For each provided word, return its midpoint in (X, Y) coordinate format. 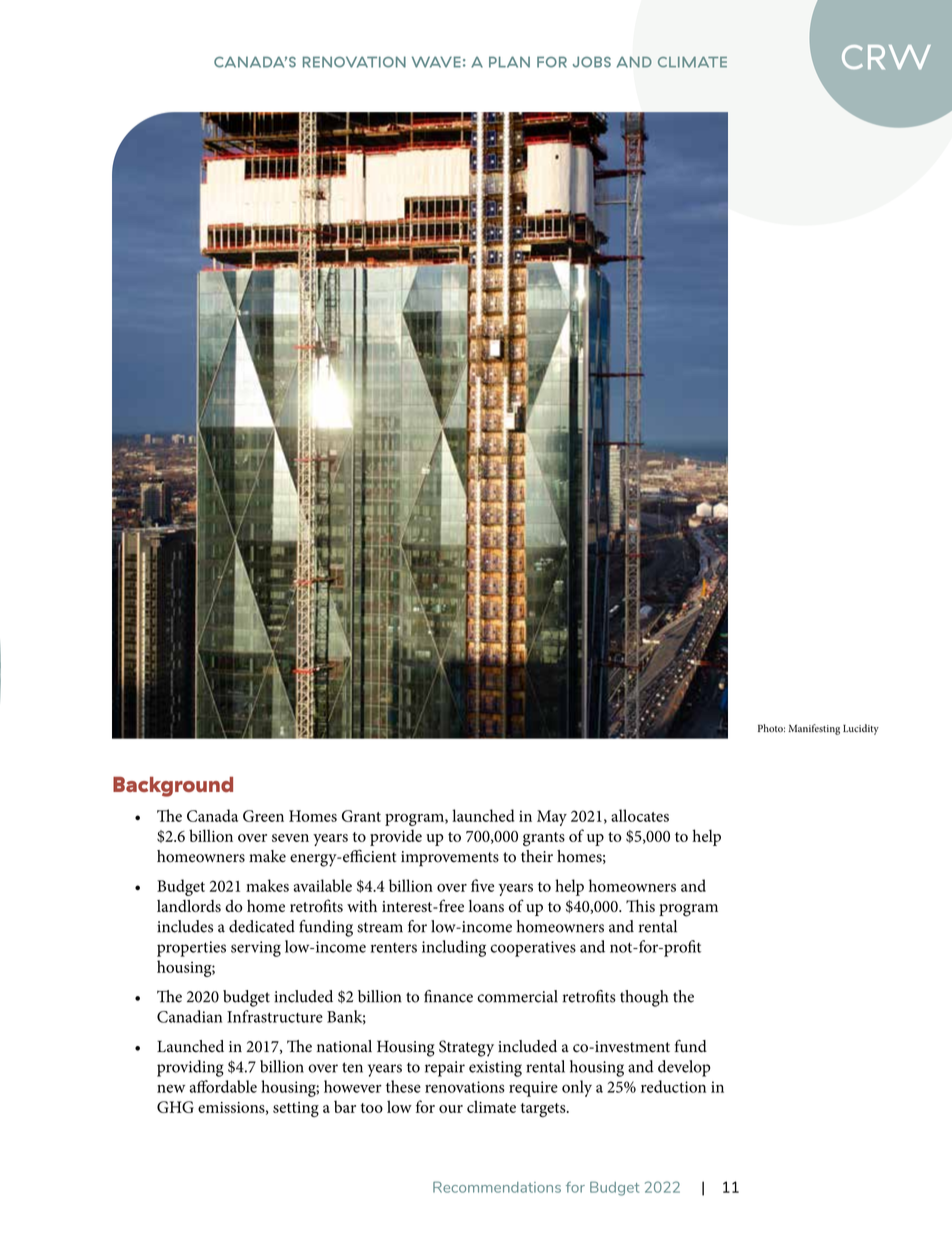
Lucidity (861, 729)
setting (296, 1110)
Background (173, 787)
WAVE (436, 62)
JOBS (592, 62)
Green (263, 816)
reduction (673, 1086)
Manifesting (814, 729)
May (552, 818)
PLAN (509, 62)
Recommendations (497, 1187)
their (537, 856)
